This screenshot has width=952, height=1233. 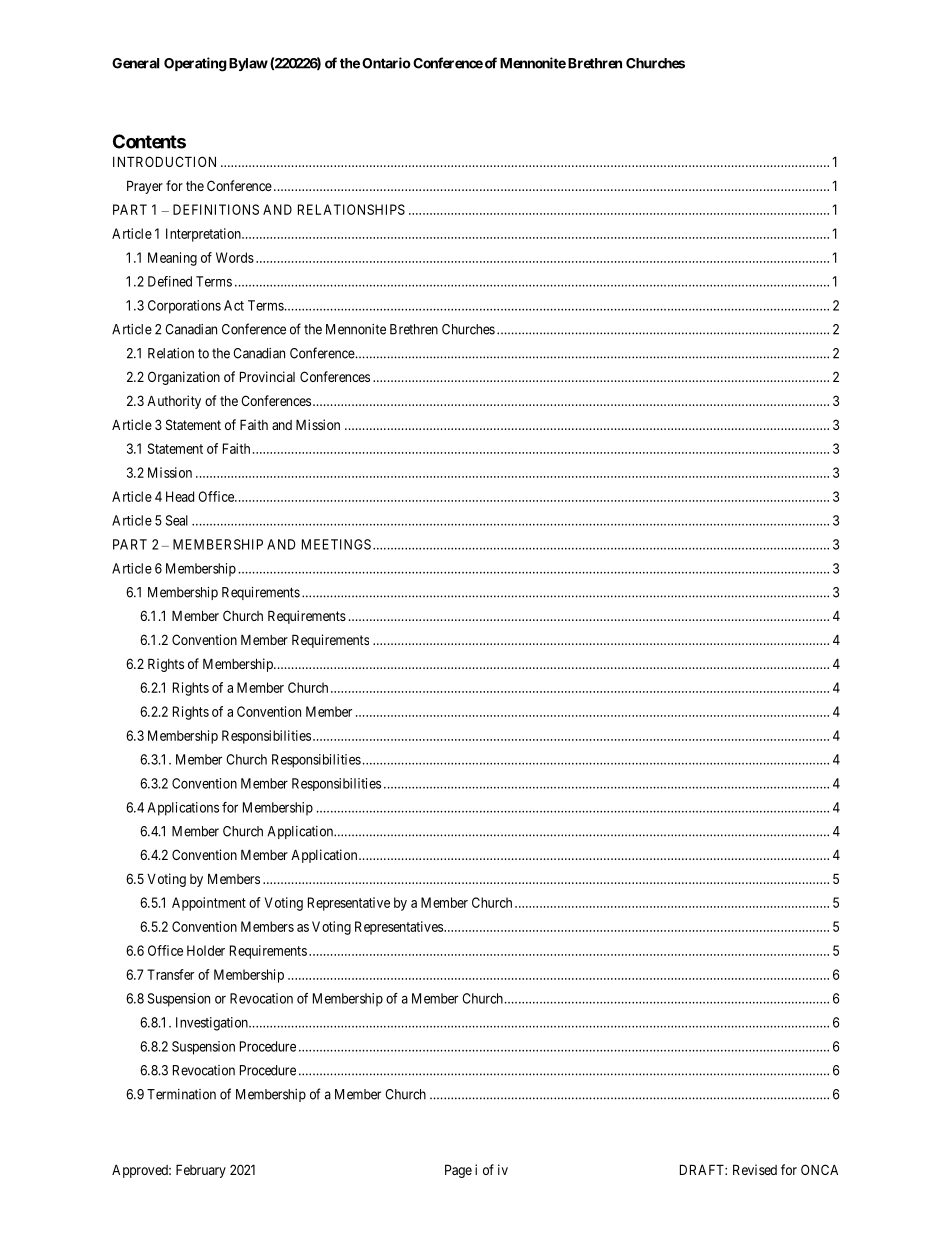 What do you see at coordinates (201, 1171) in the screenshot?
I see `February` at bounding box center [201, 1171].
